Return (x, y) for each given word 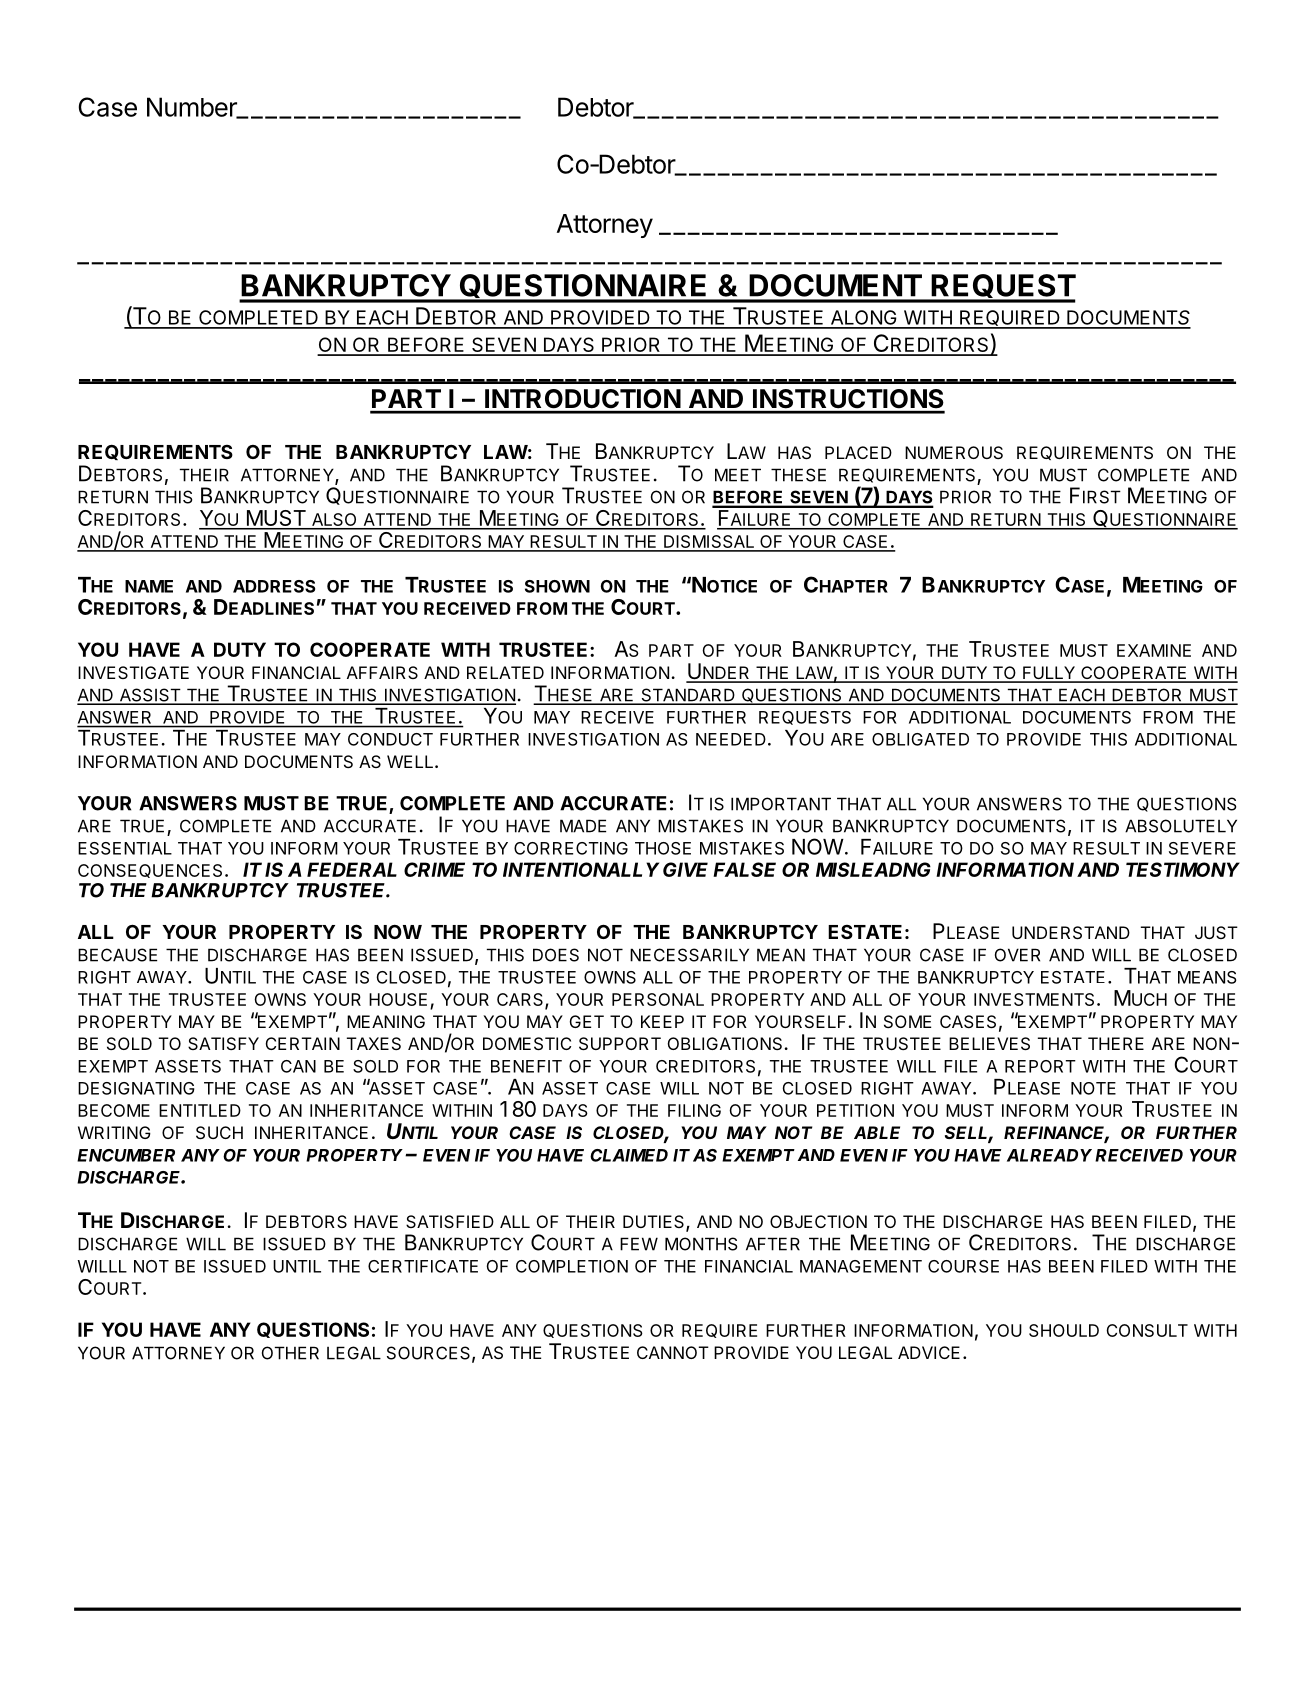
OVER (1017, 955)
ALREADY (1049, 1155)
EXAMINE (1154, 650)
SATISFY (223, 1043)
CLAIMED (629, 1155)
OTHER (290, 1353)
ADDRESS (274, 586)
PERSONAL (658, 999)
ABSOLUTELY (1181, 826)
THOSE (663, 848)
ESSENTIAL (125, 848)
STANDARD (688, 696)
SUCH (219, 1132)
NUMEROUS (954, 452)
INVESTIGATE (133, 672)
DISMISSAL (709, 543)
